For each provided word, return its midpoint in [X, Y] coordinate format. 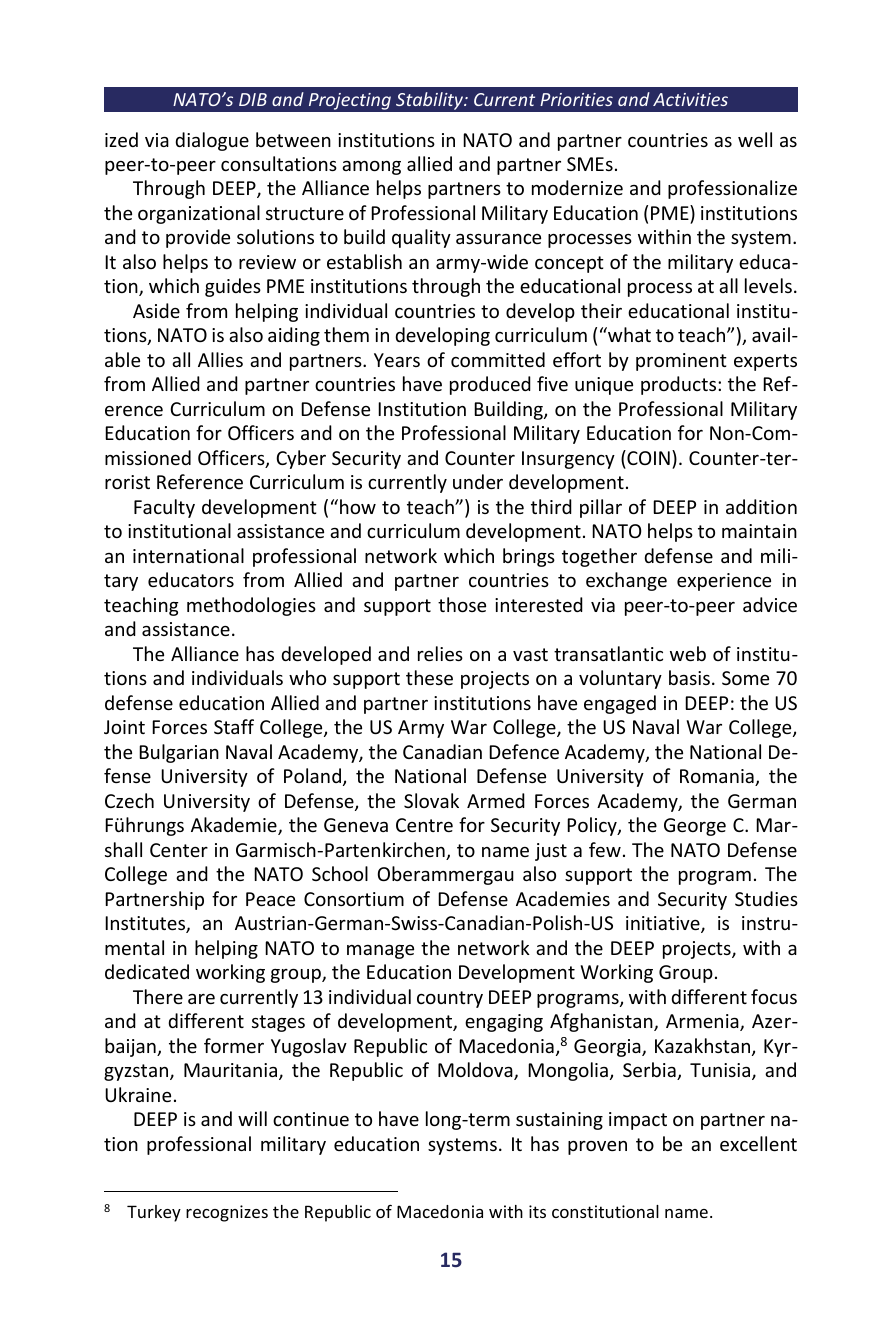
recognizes [227, 1213]
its [537, 1211]
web [688, 653]
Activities [690, 99]
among [371, 168]
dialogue [212, 141]
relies [440, 653]
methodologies [251, 606]
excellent [758, 1143]
